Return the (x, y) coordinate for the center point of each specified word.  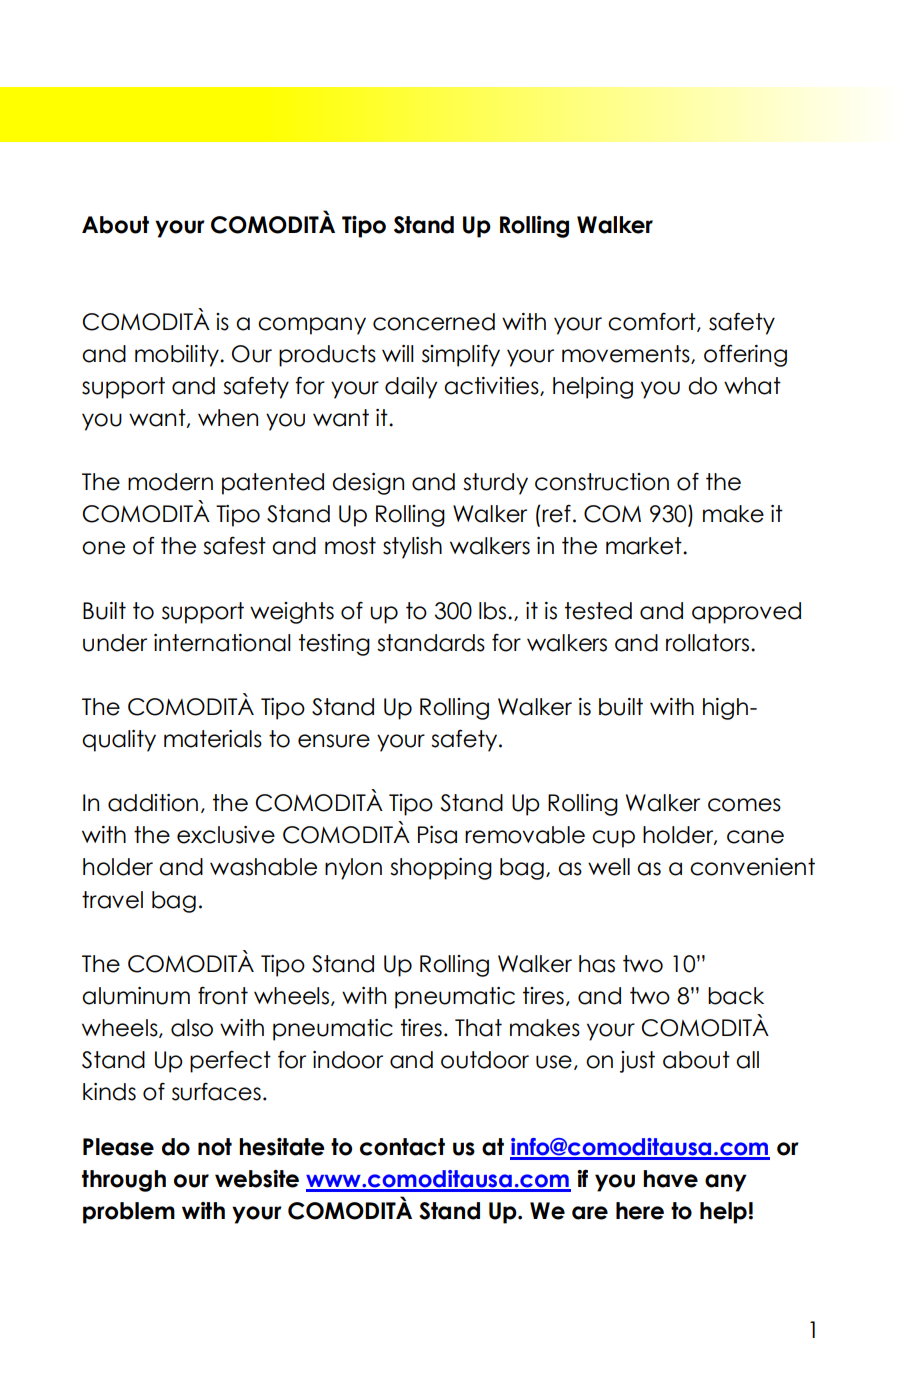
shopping (441, 869)
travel (112, 900)
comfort (653, 322)
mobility (178, 356)
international (222, 643)
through (124, 1181)
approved (746, 613)
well (609, 867)
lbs (494, 611)
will (398, 353)
